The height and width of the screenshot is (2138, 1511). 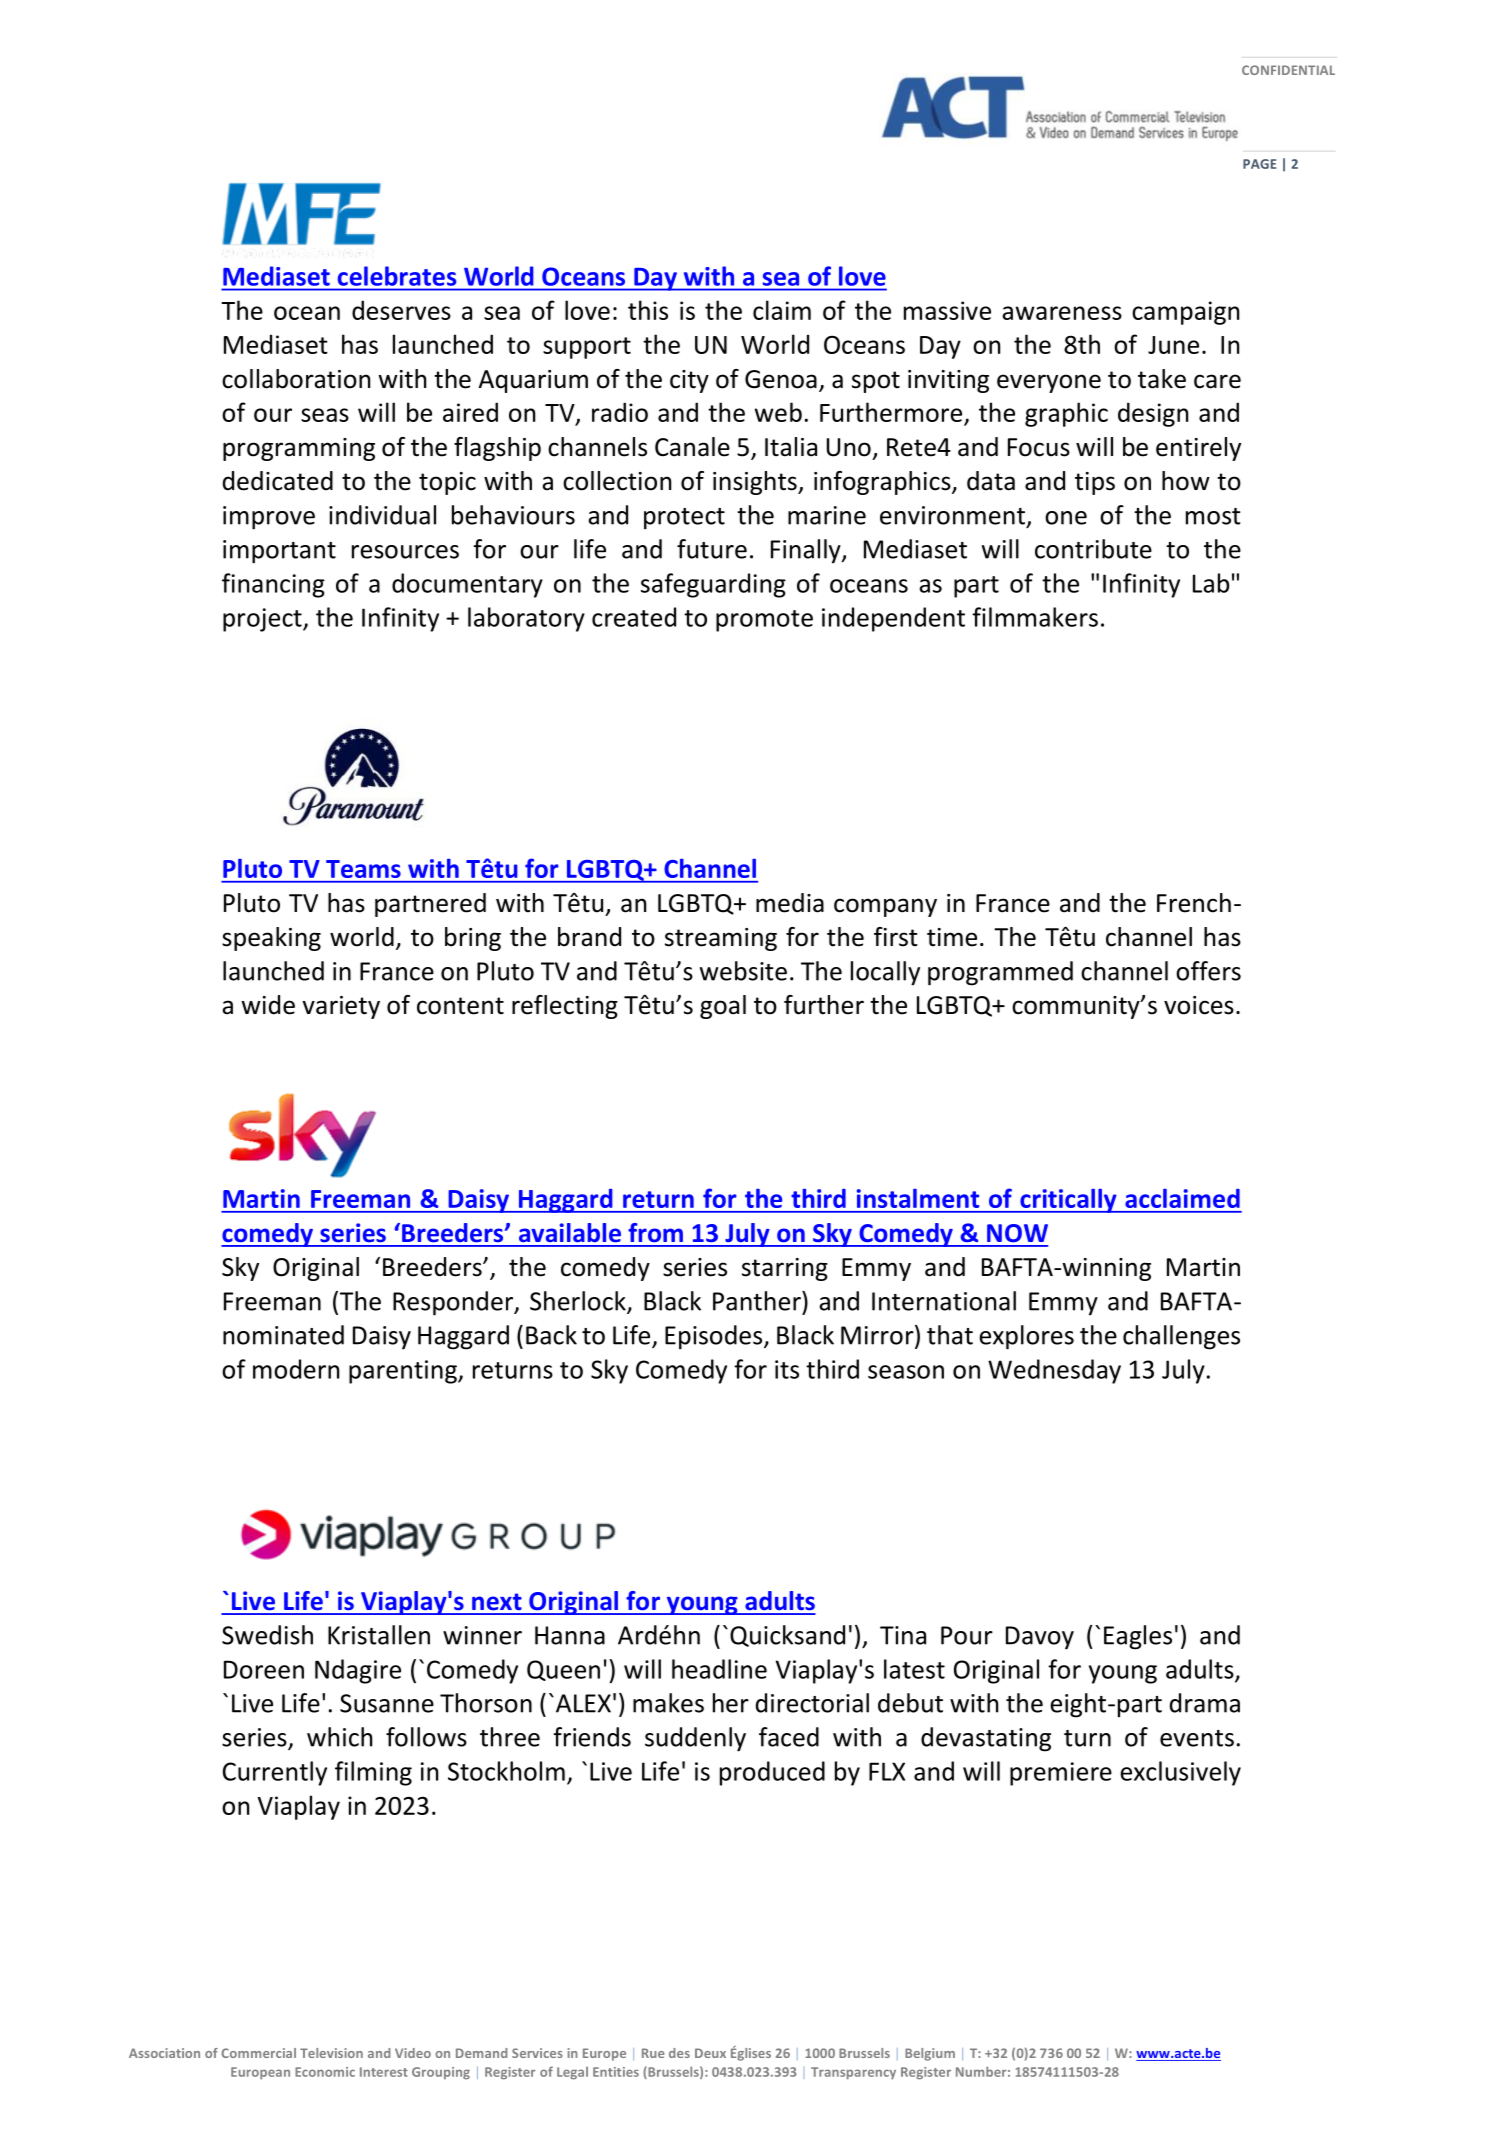 I want to click on PAGE, so click(x=1259, y=164).
